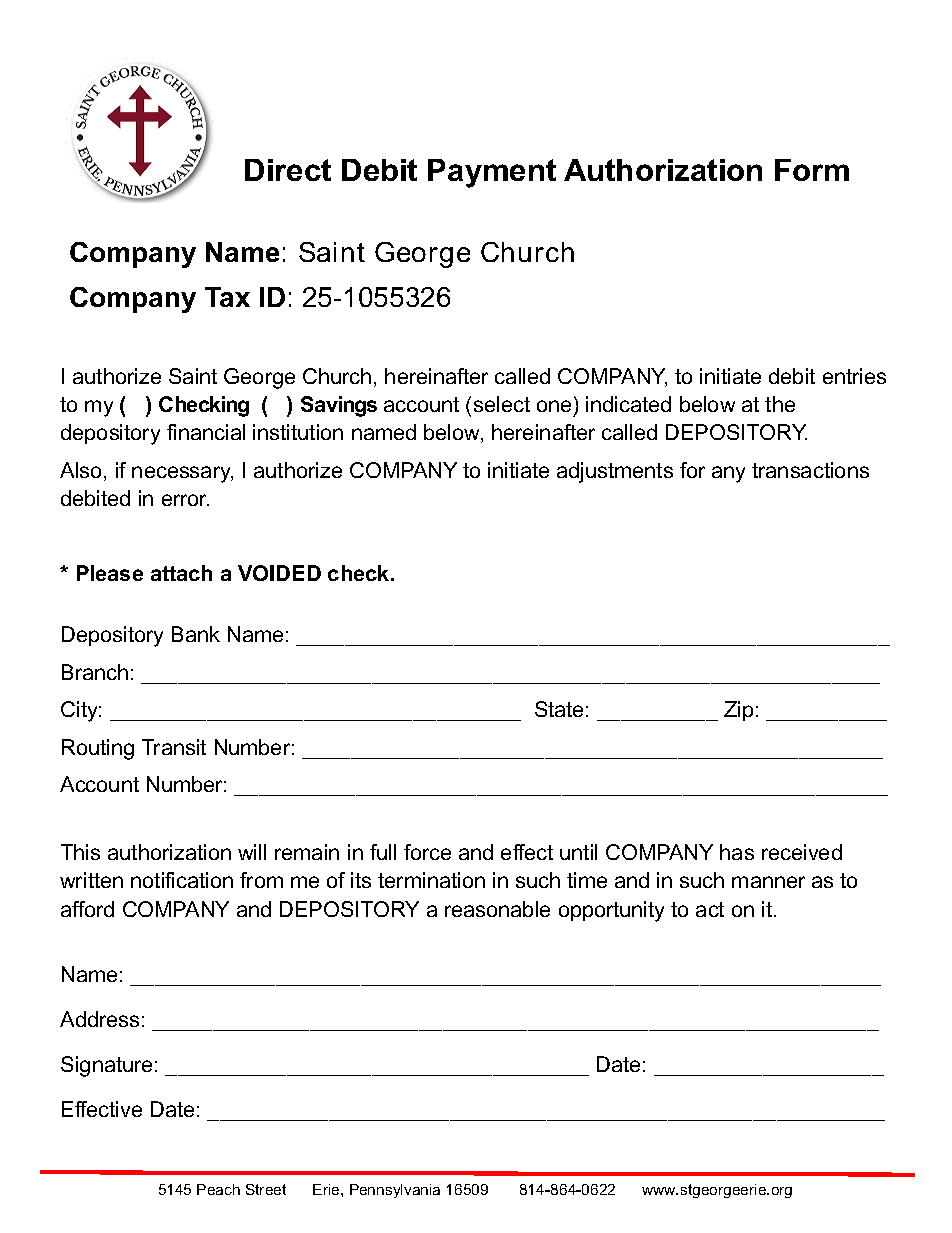  Describe the element at coordinates (395, 1191) in the document. I see `Pennsylvania` at that location.
